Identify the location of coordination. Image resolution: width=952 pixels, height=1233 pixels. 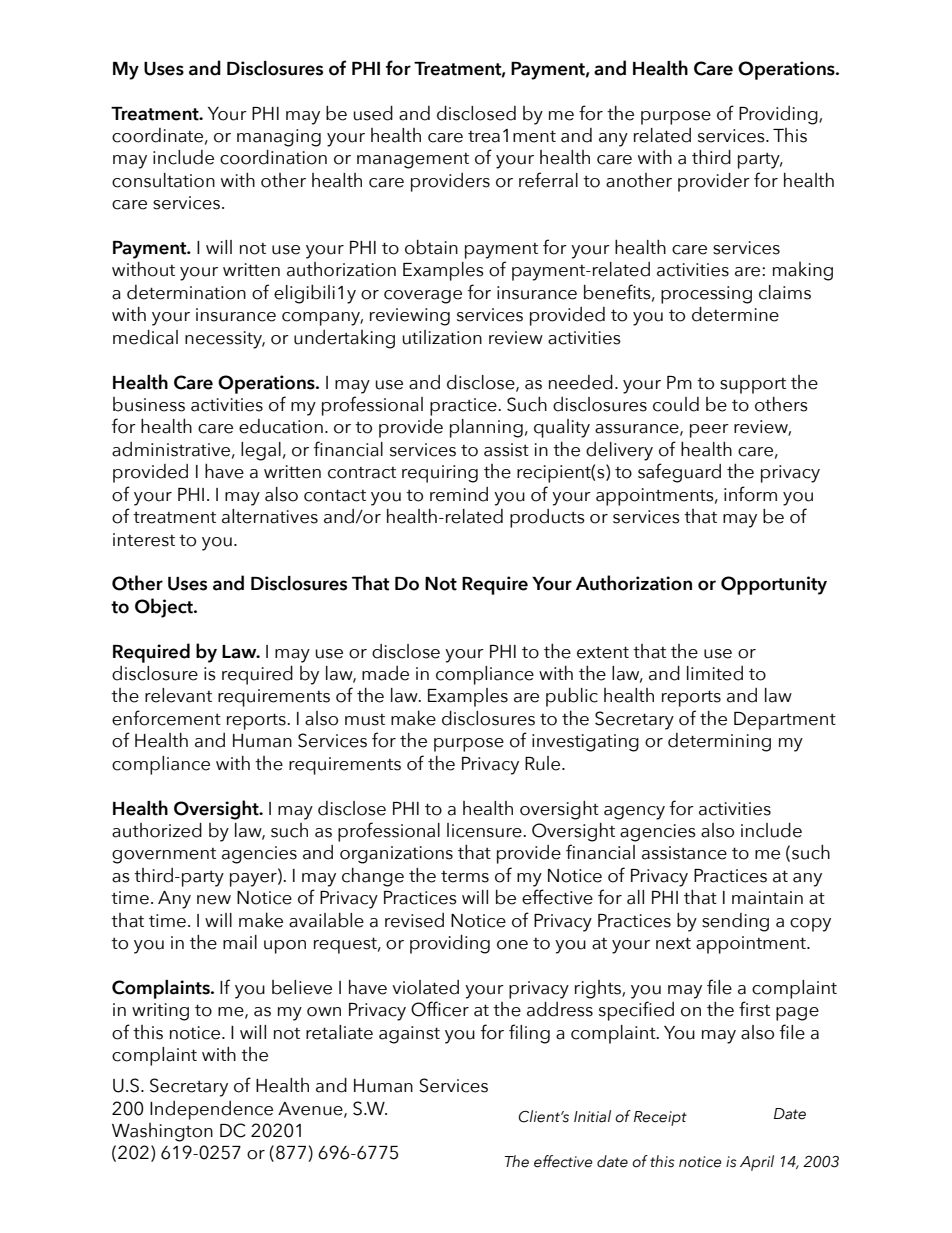
(273, 157).
